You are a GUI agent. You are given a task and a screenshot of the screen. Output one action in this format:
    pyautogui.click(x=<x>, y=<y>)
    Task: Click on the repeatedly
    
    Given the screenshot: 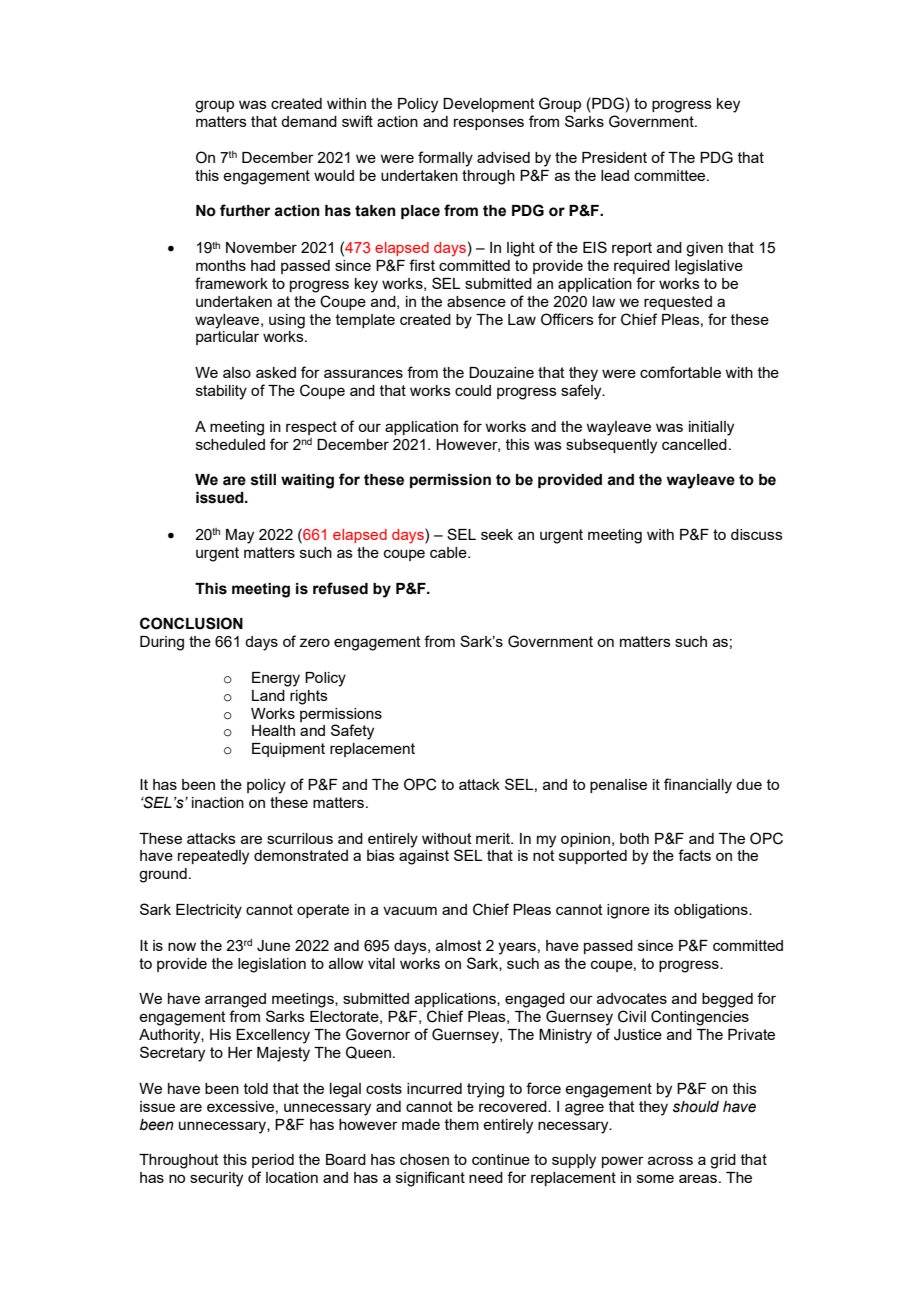 What is the action you would take?
    pyautogui.click(x=213, y=857)
